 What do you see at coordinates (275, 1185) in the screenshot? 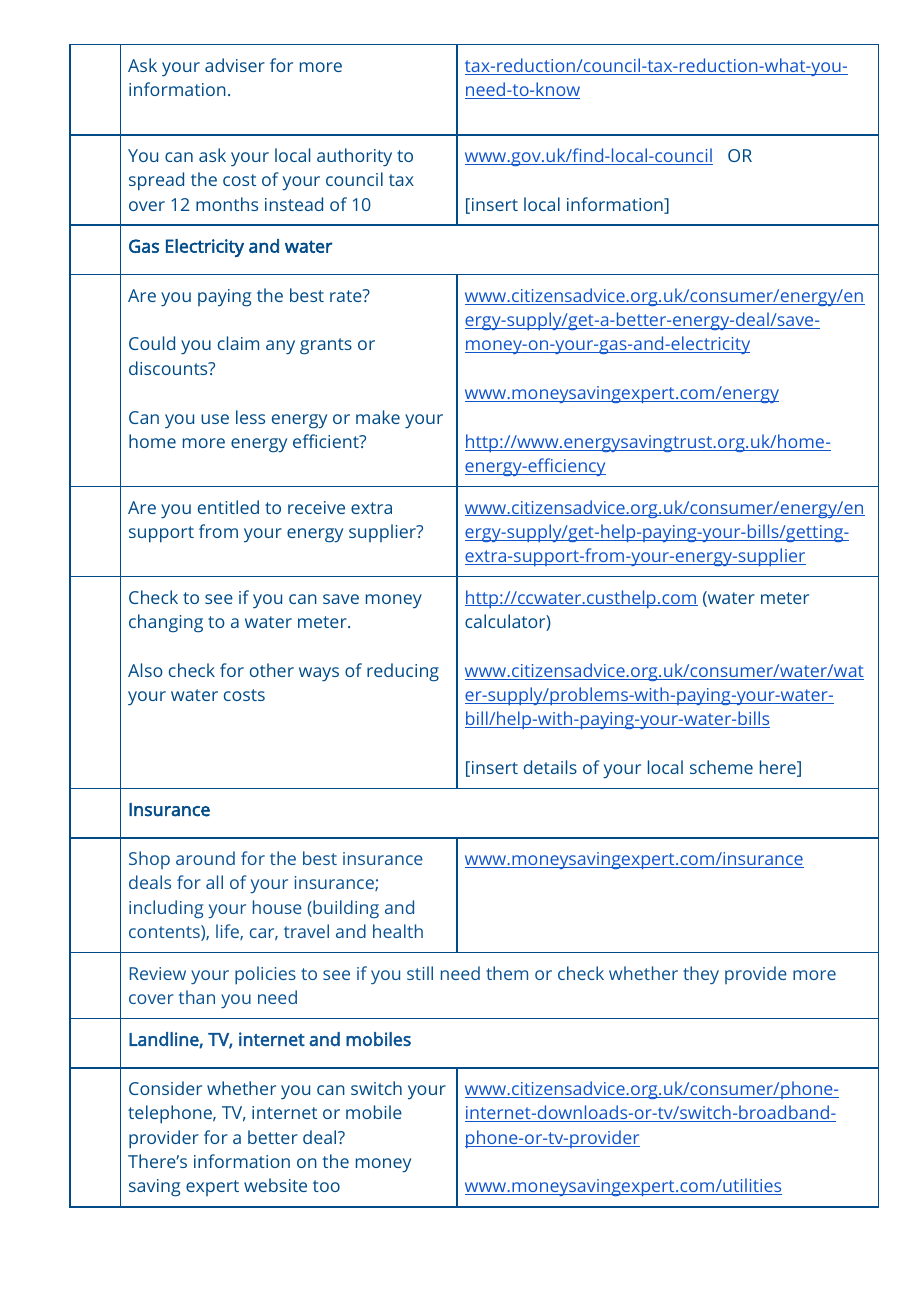
I see `website` at bounding box center [275, 1185].
